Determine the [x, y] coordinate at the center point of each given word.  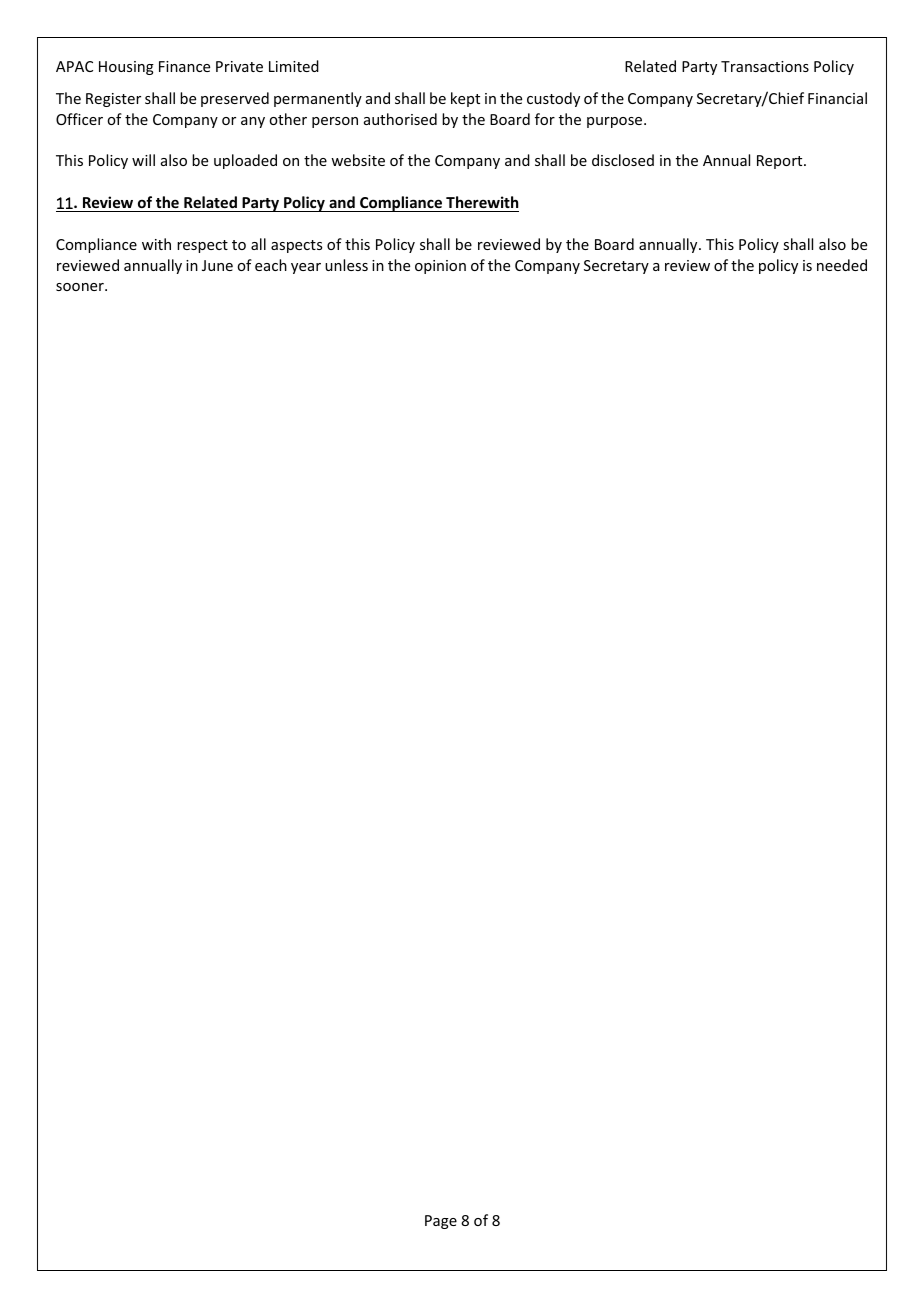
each [271, 265]
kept [465, 99]
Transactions [765, 66]
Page [441, 1222]
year [306, 268]
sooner [81, 287]
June [217, 265]
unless [346, 265]
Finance [184, 66]
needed [842, 265]
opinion [440, 267]
